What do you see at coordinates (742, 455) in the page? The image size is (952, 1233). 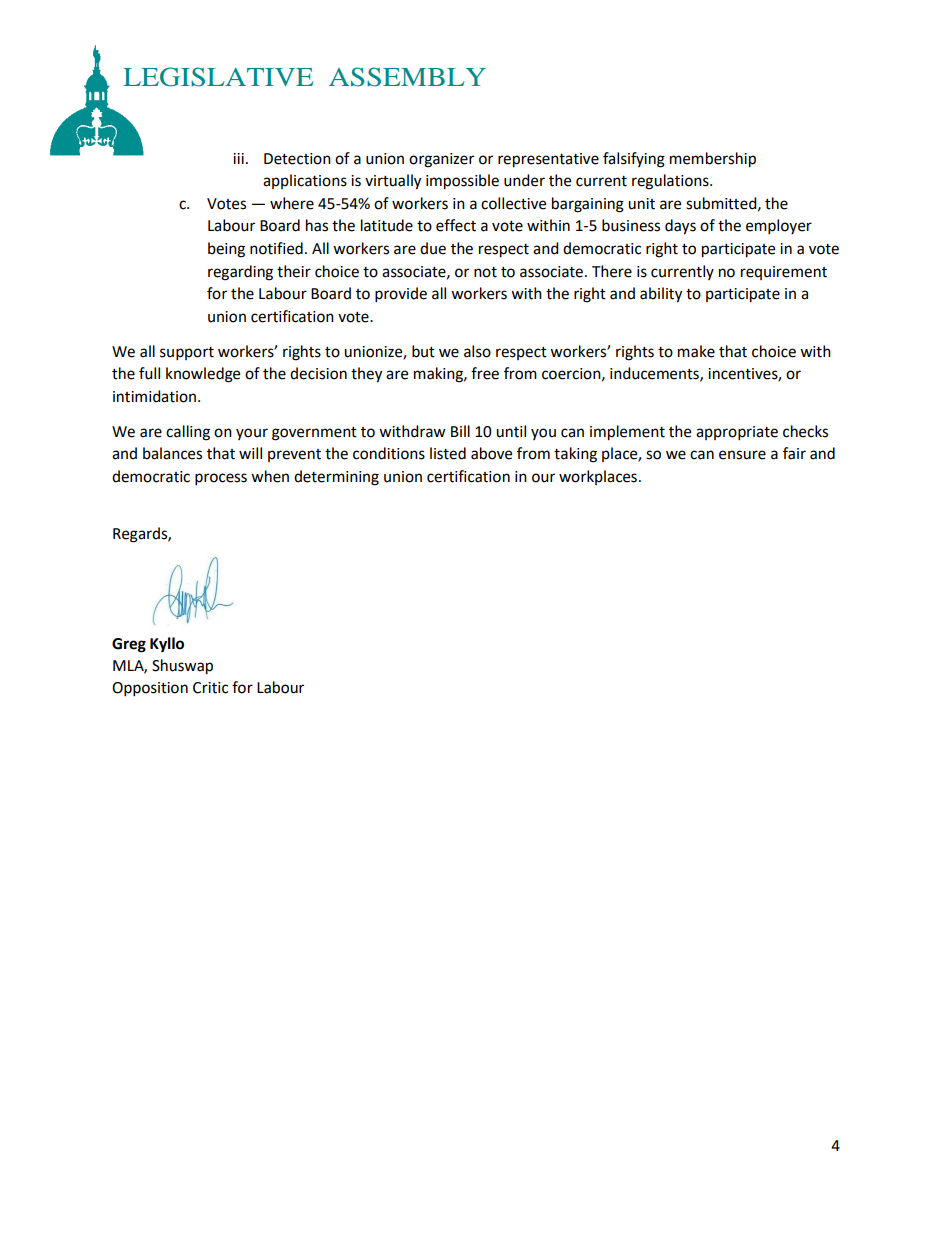 I see `ensure` at bounding box center [742, 455].
